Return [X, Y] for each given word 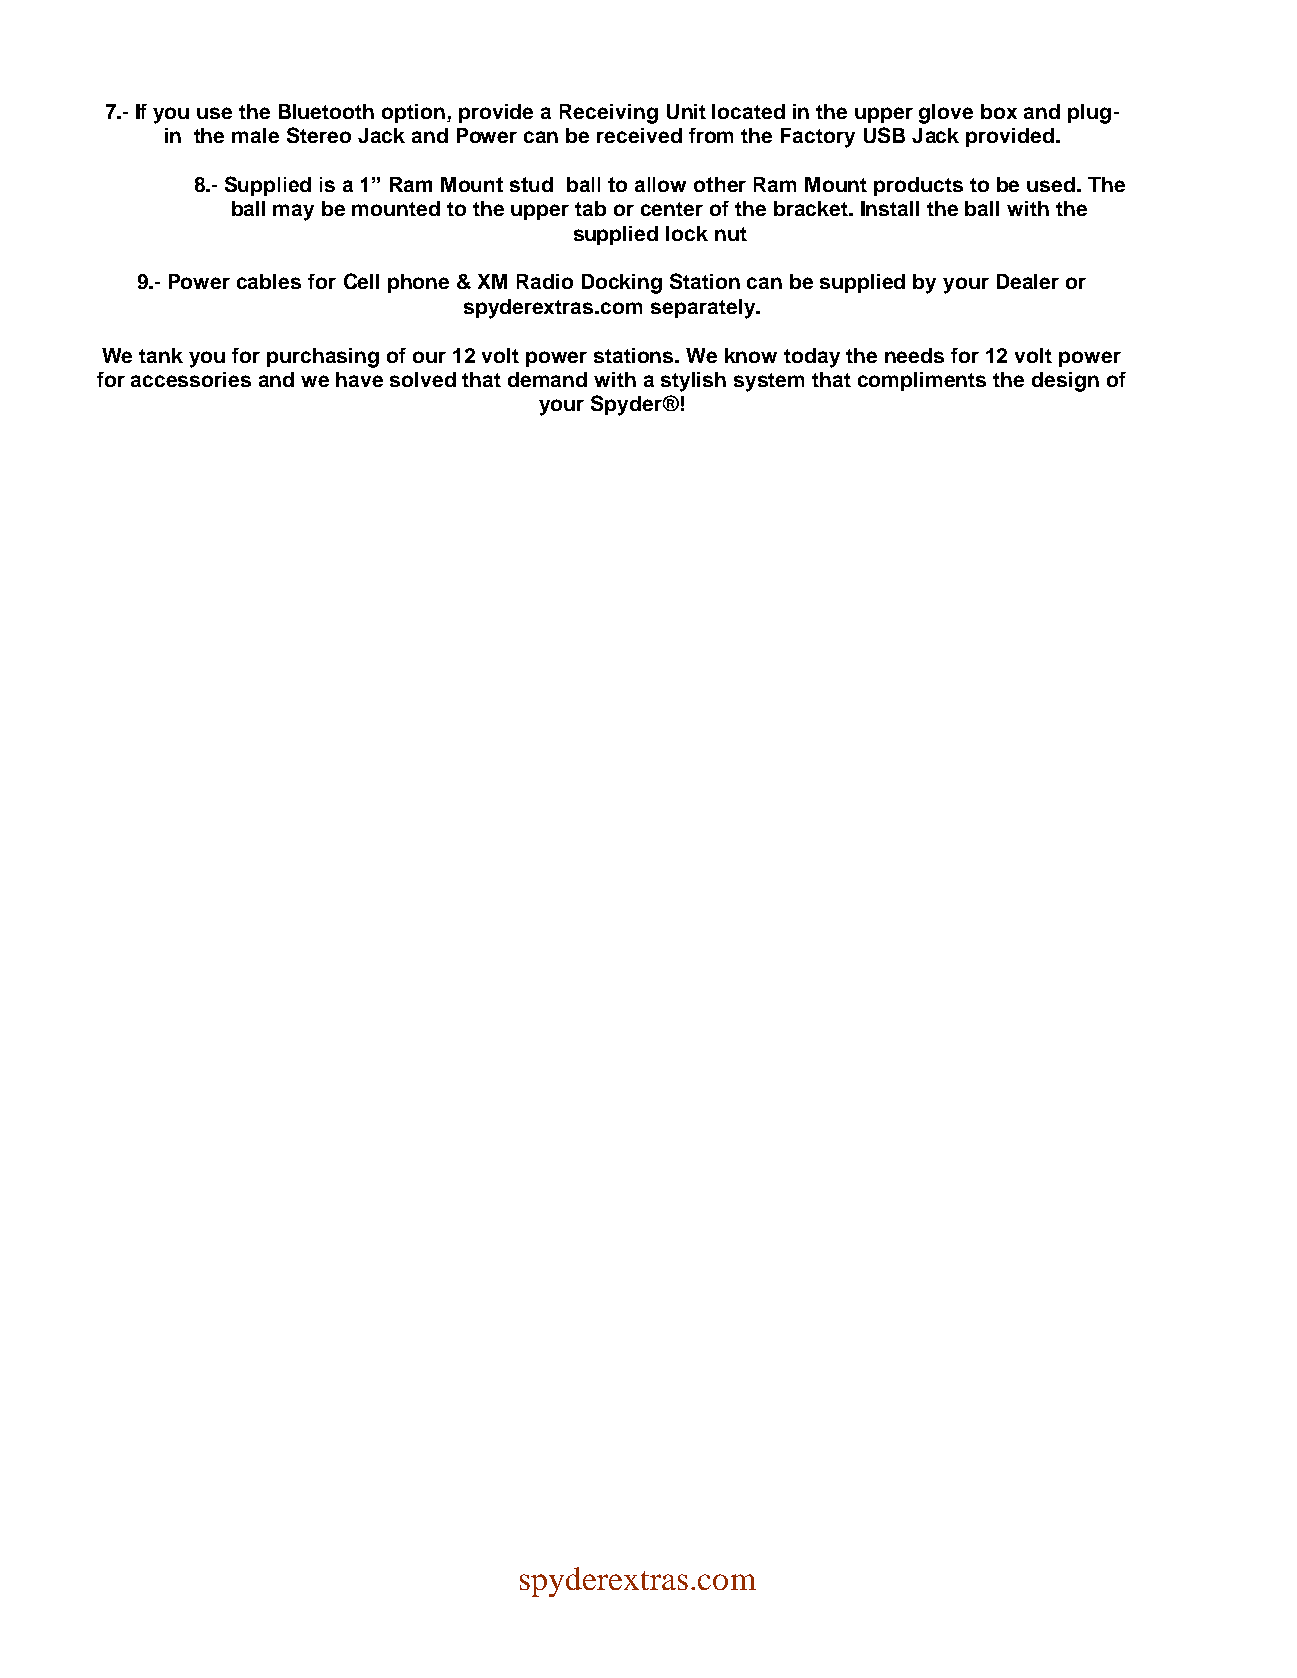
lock [687, 233]
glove [946, 114]
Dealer [1028, 281]
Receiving [609, 114]
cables [269, 281]
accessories [191, 379]
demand [547, 379]
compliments [922, 381]
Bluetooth [326, 111]
